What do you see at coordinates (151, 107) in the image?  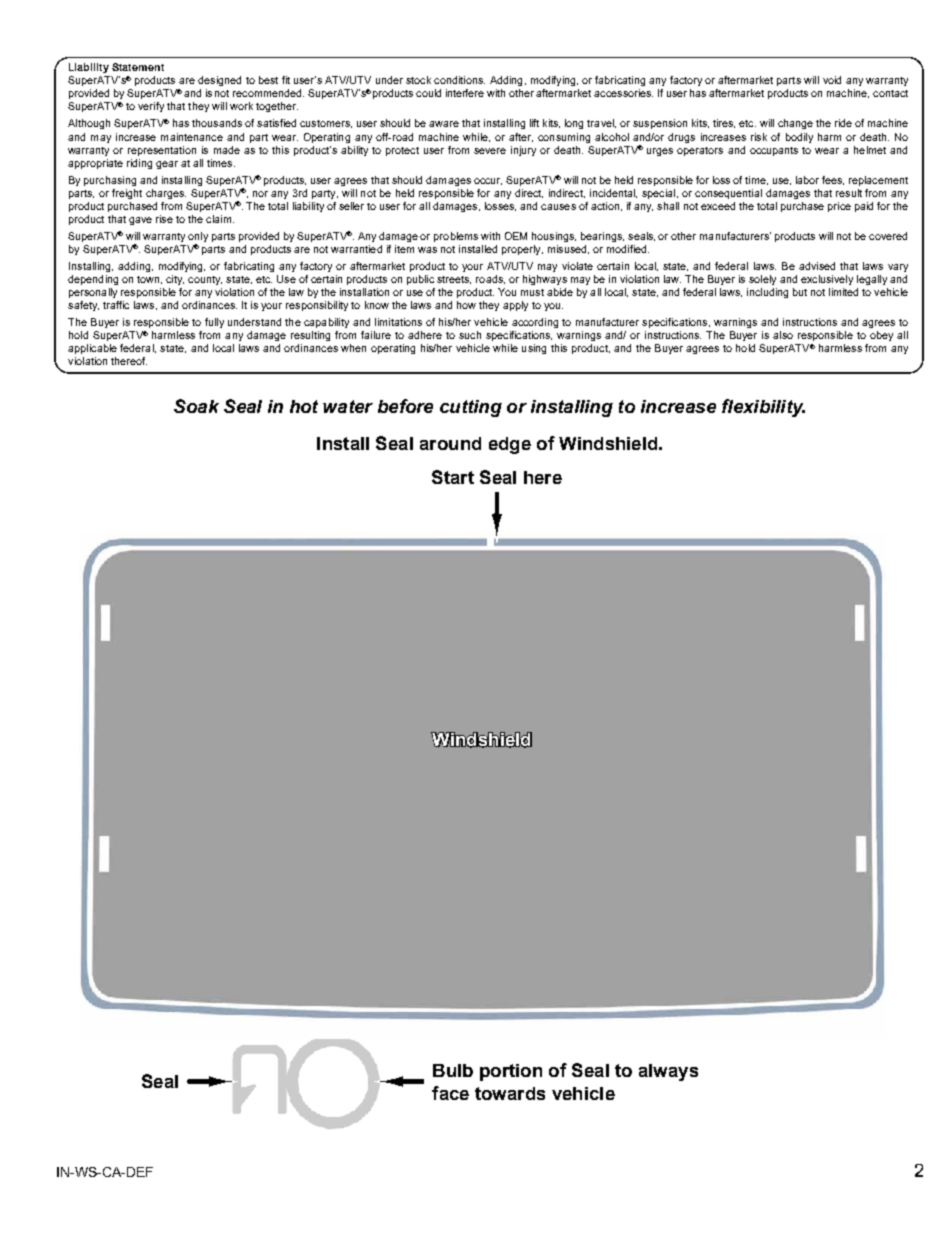 I see `verify` at bounding box center [151, 107].
